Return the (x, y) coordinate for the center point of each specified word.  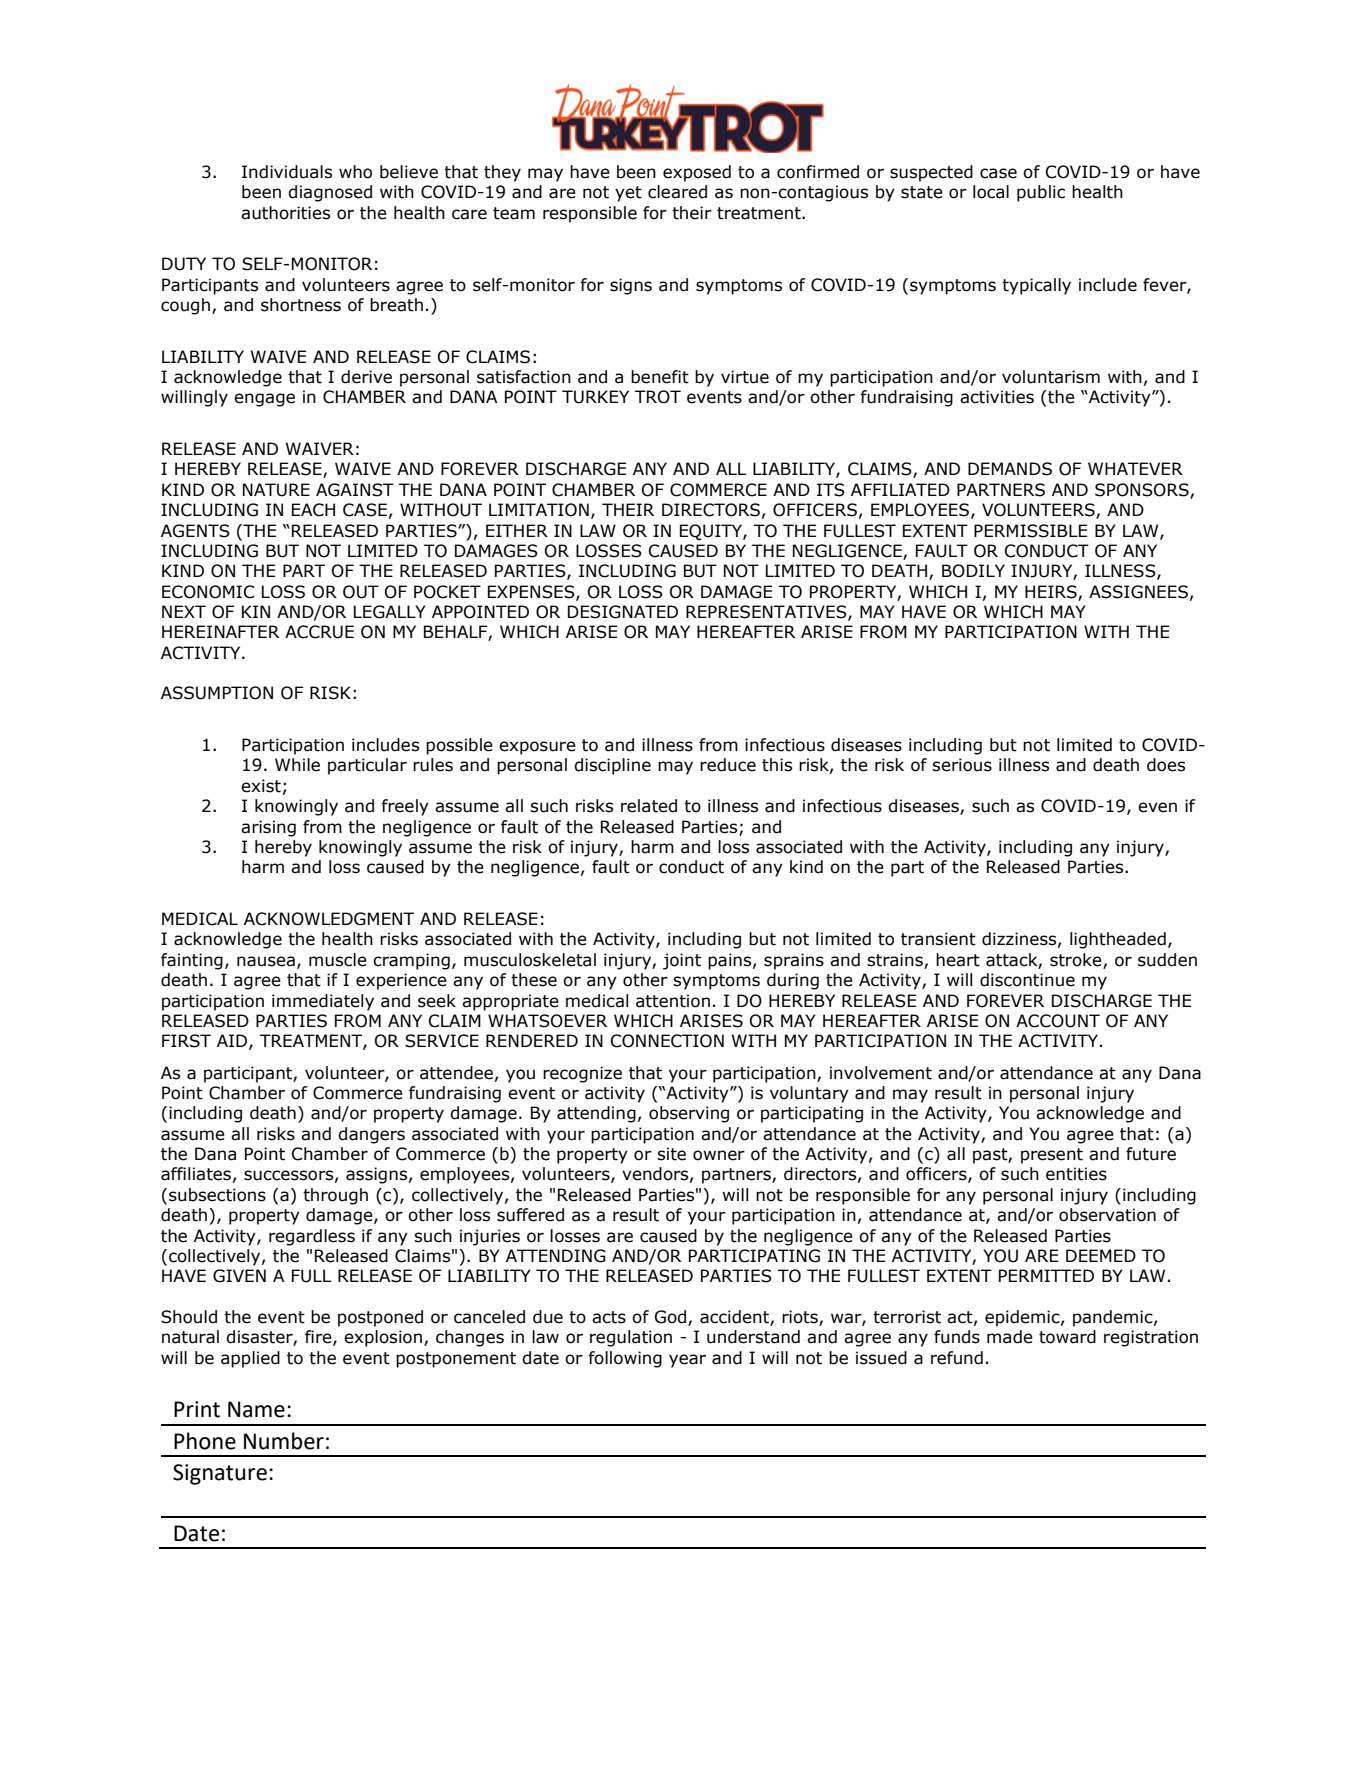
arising (268, 828)
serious (962, 765)
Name (256, 1409)
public (1041, 193)
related (649, 806)
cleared (677, 192)
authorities (285, 213)
